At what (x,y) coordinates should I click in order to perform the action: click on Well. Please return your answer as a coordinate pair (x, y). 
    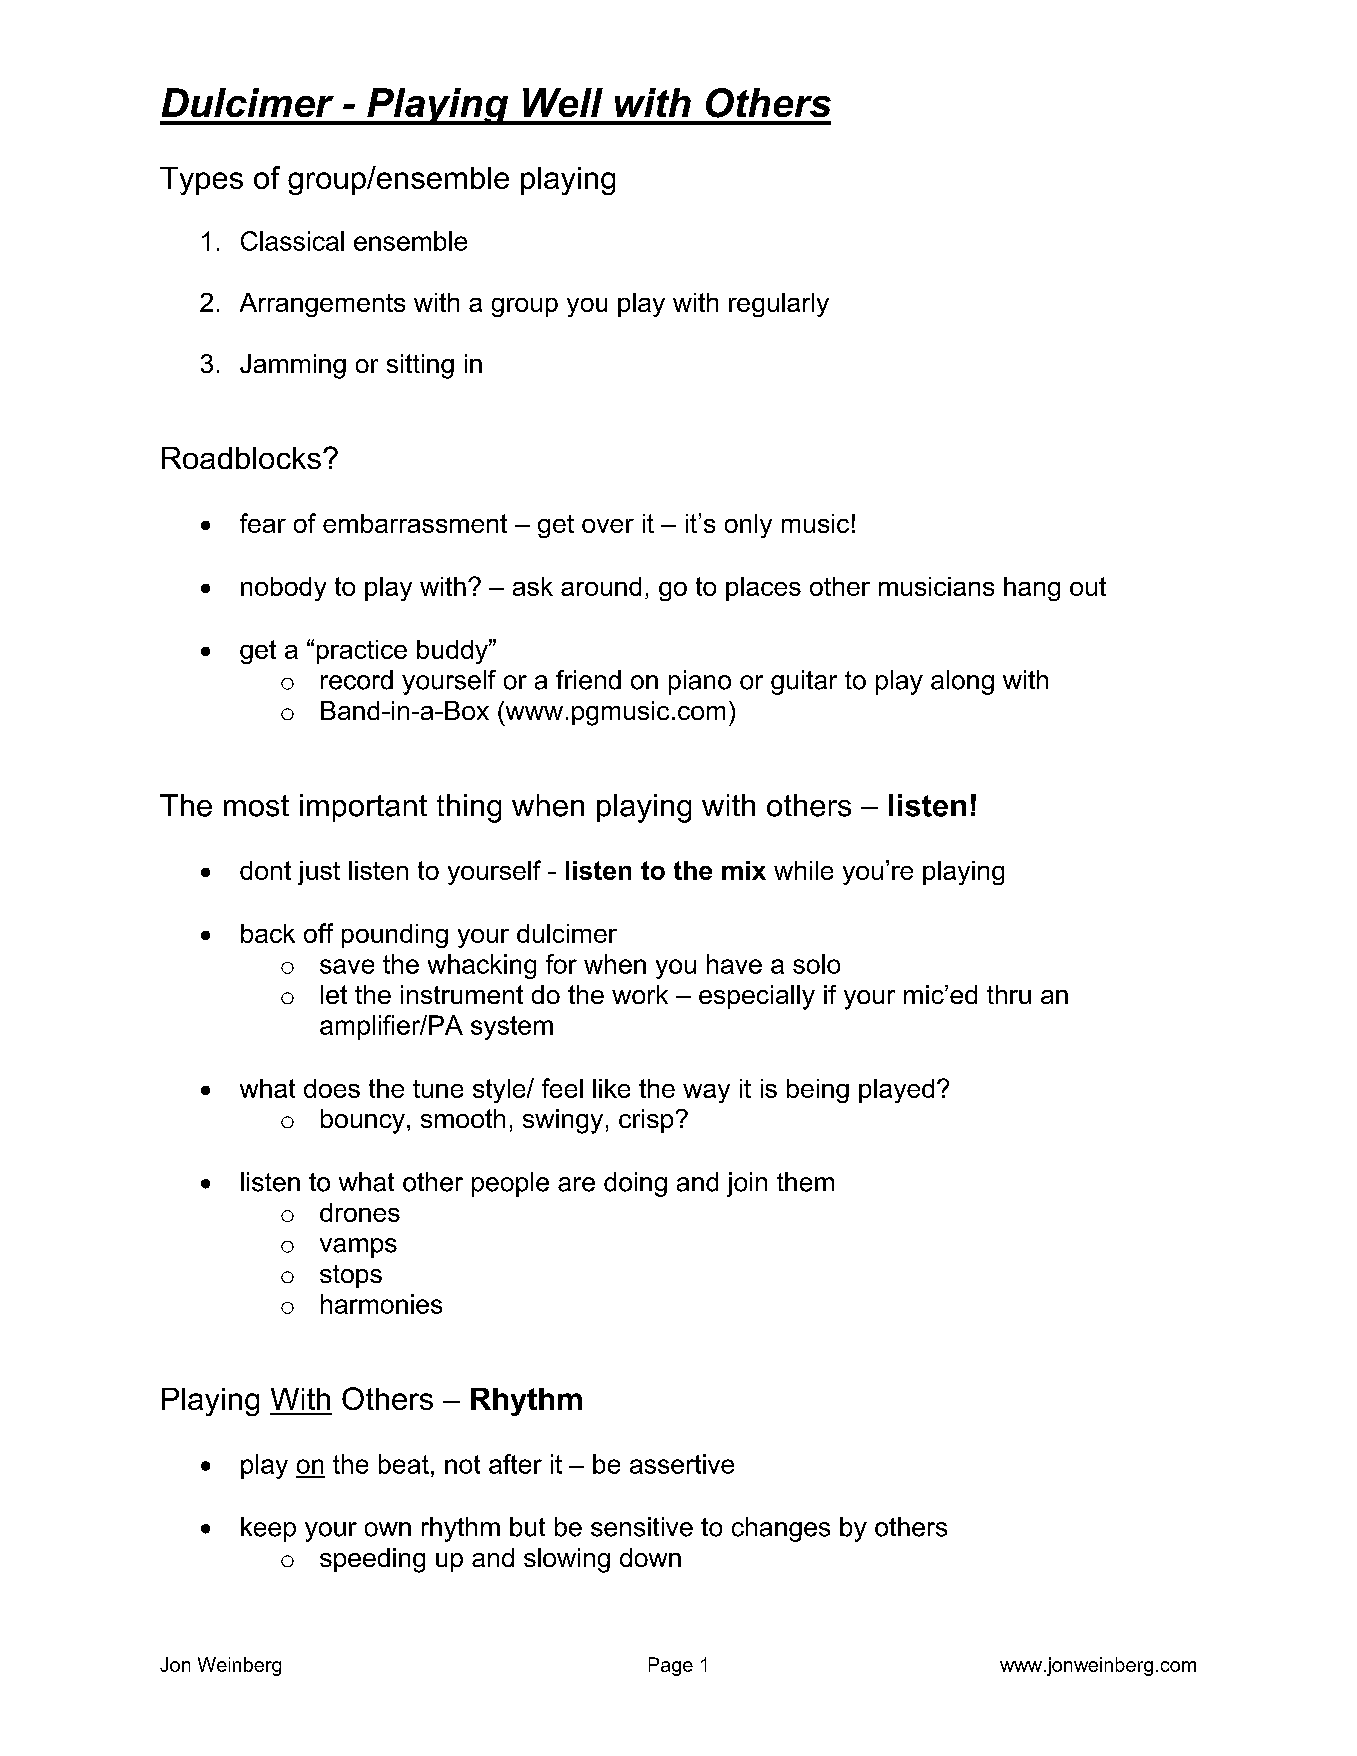
    Looking at the image, I should click on (563, 102).
